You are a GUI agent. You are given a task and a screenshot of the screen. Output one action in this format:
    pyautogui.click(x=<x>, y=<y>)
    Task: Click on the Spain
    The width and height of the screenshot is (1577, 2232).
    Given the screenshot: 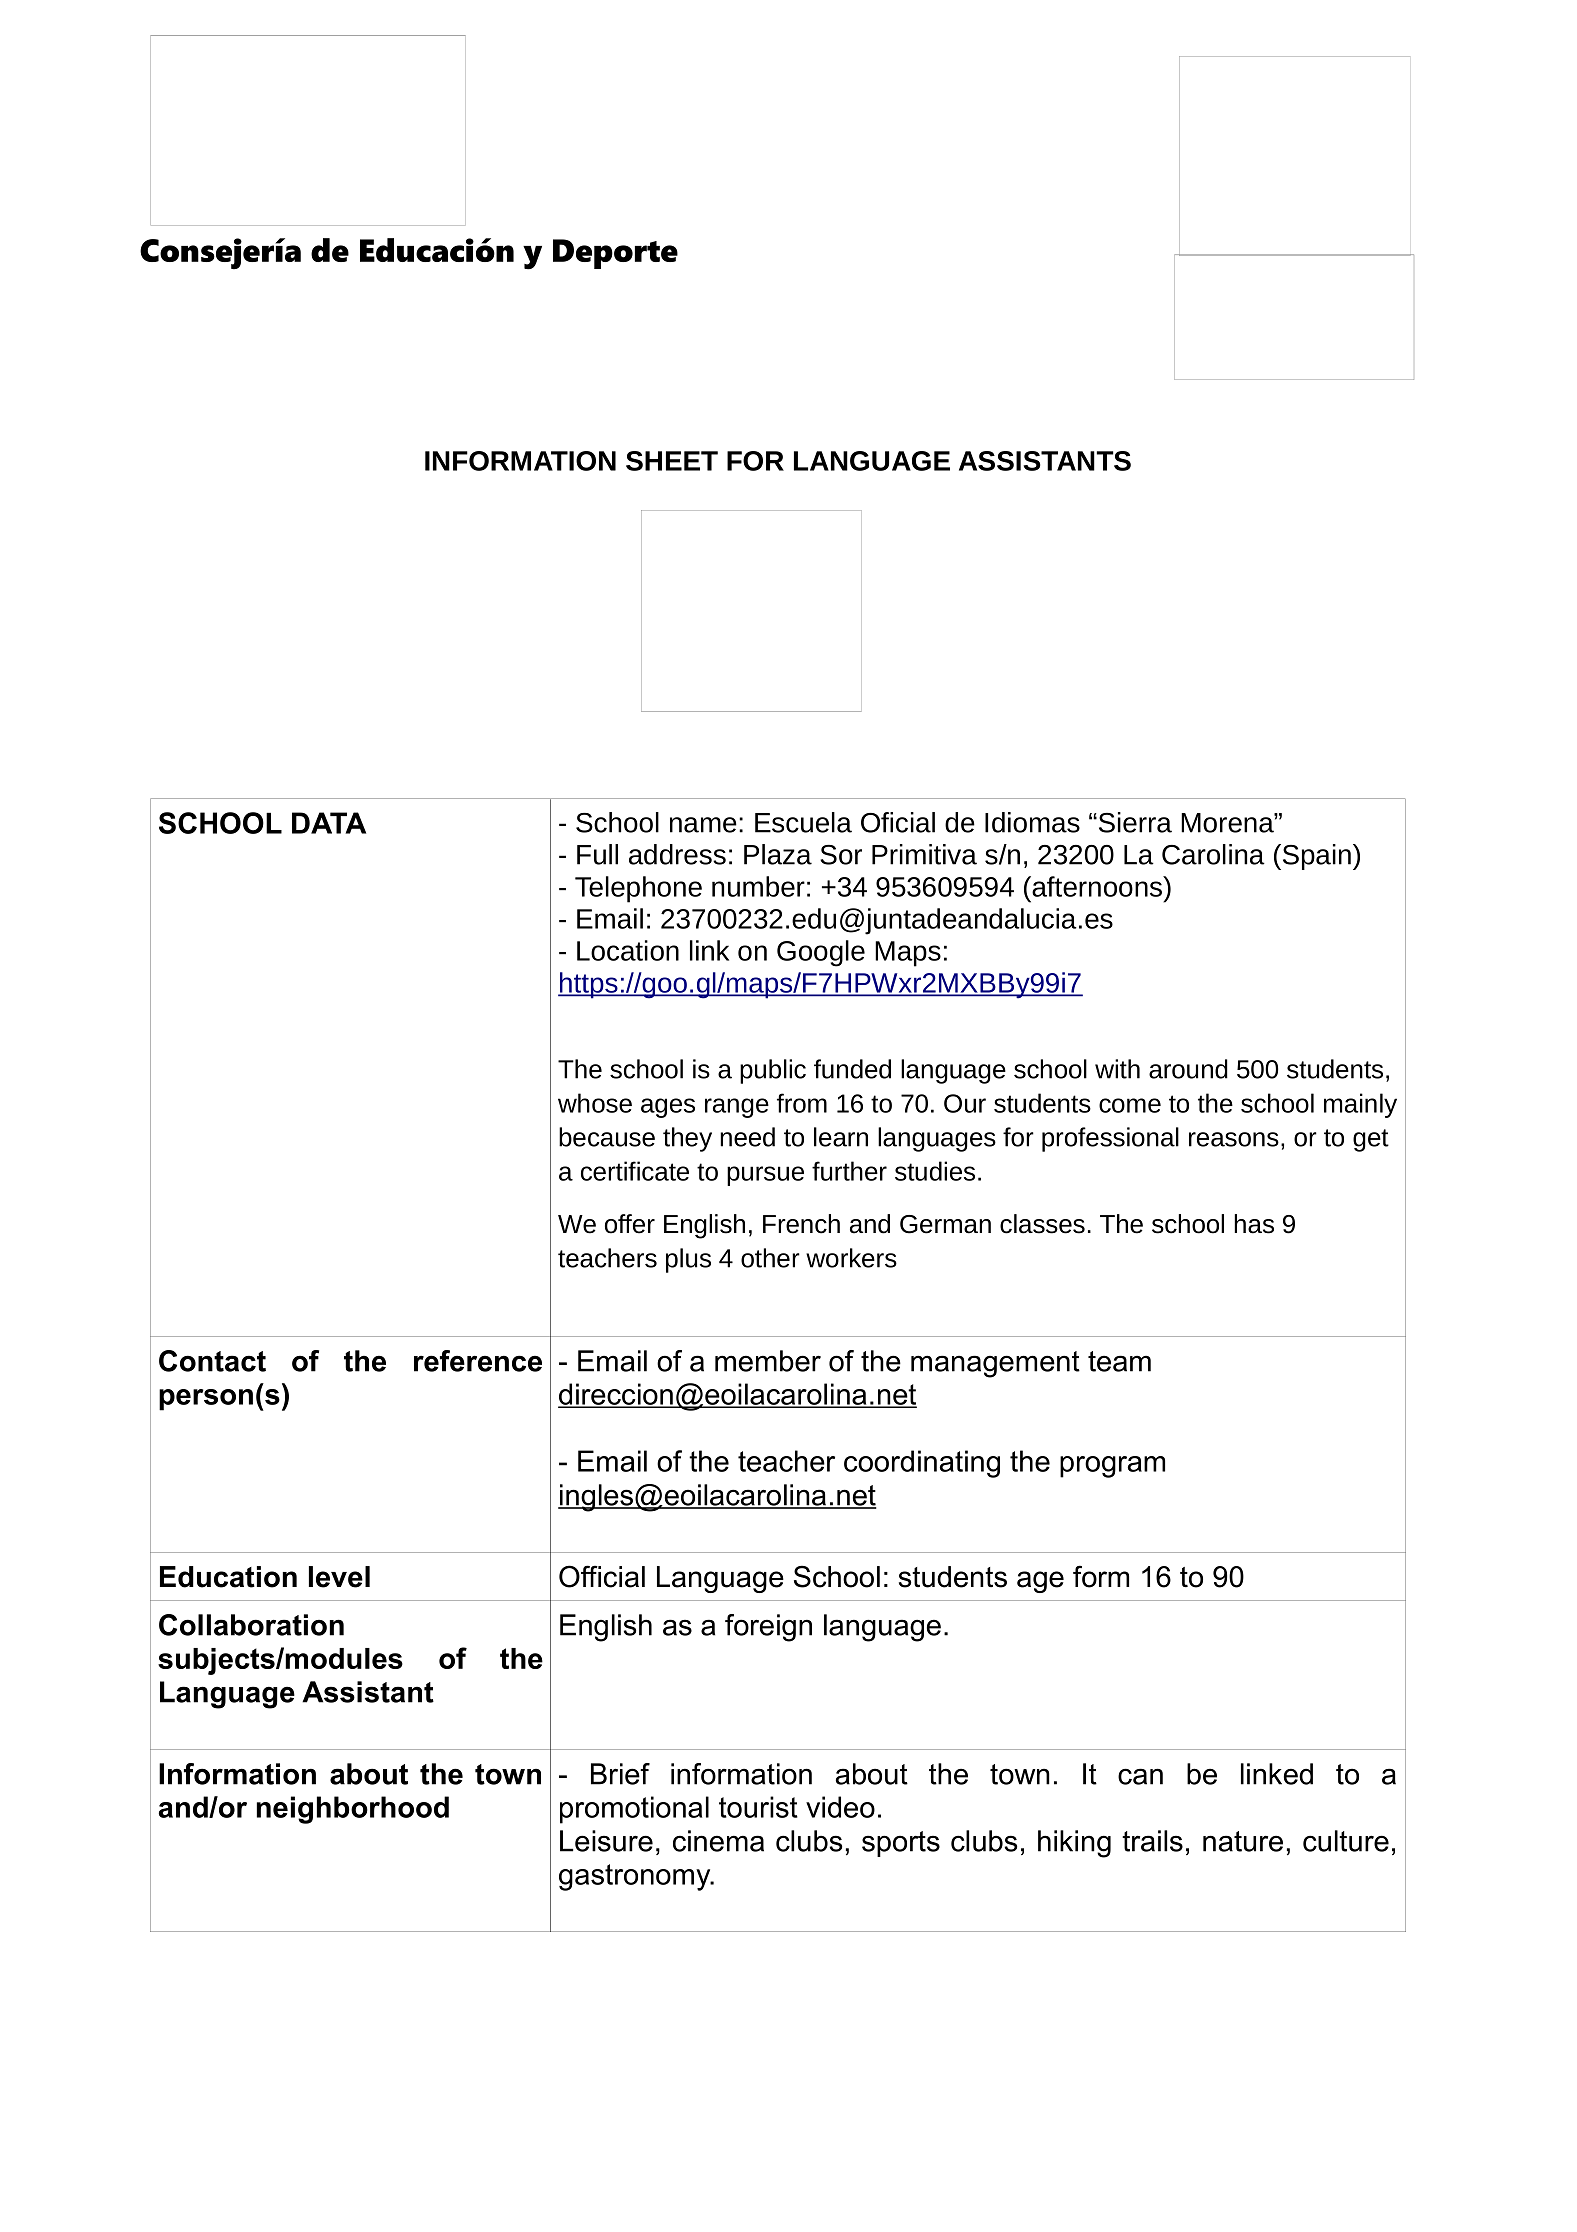 What is the action you would take?
    pyautogui.click(x=1315, y=857)
